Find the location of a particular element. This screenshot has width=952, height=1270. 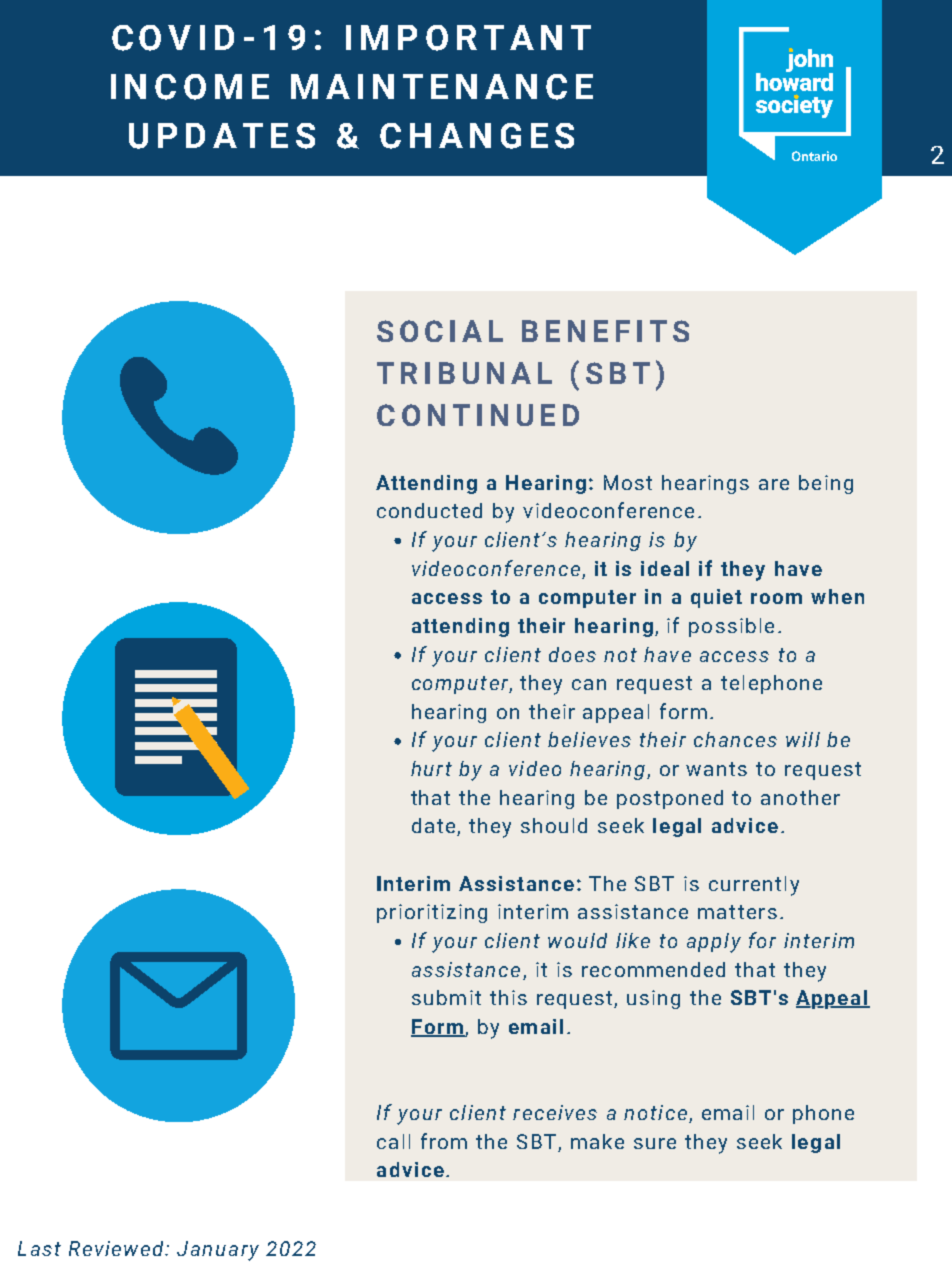

prioritizing is located at coordinates (432, 913).
